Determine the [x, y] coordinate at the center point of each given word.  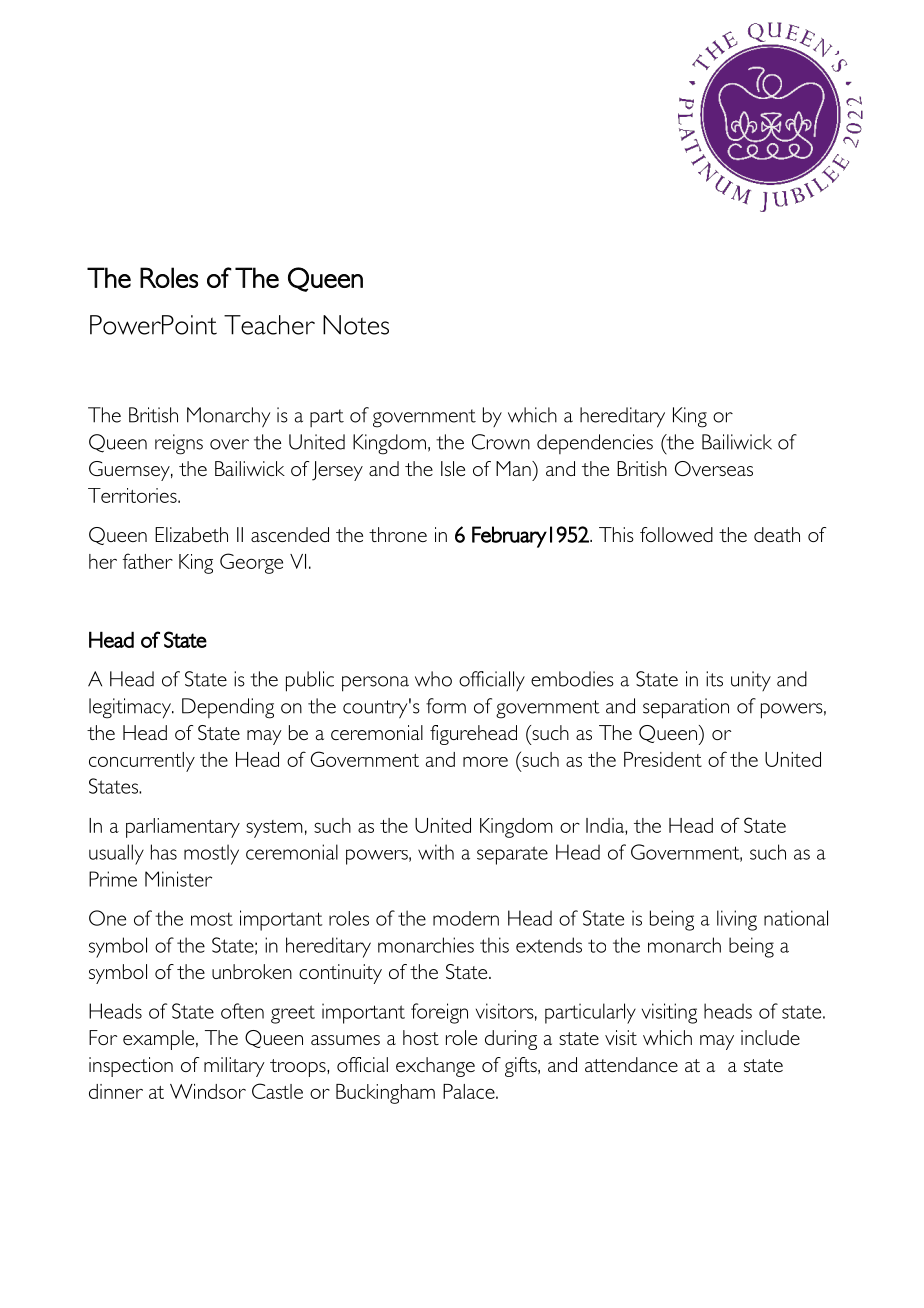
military [234, 1067]
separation [686, 708]
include [770, 1037]
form [446, 706]
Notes [356, 325]
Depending [228, 708]
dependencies [595, 444]
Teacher [269, 325]
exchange [435, 1067]
